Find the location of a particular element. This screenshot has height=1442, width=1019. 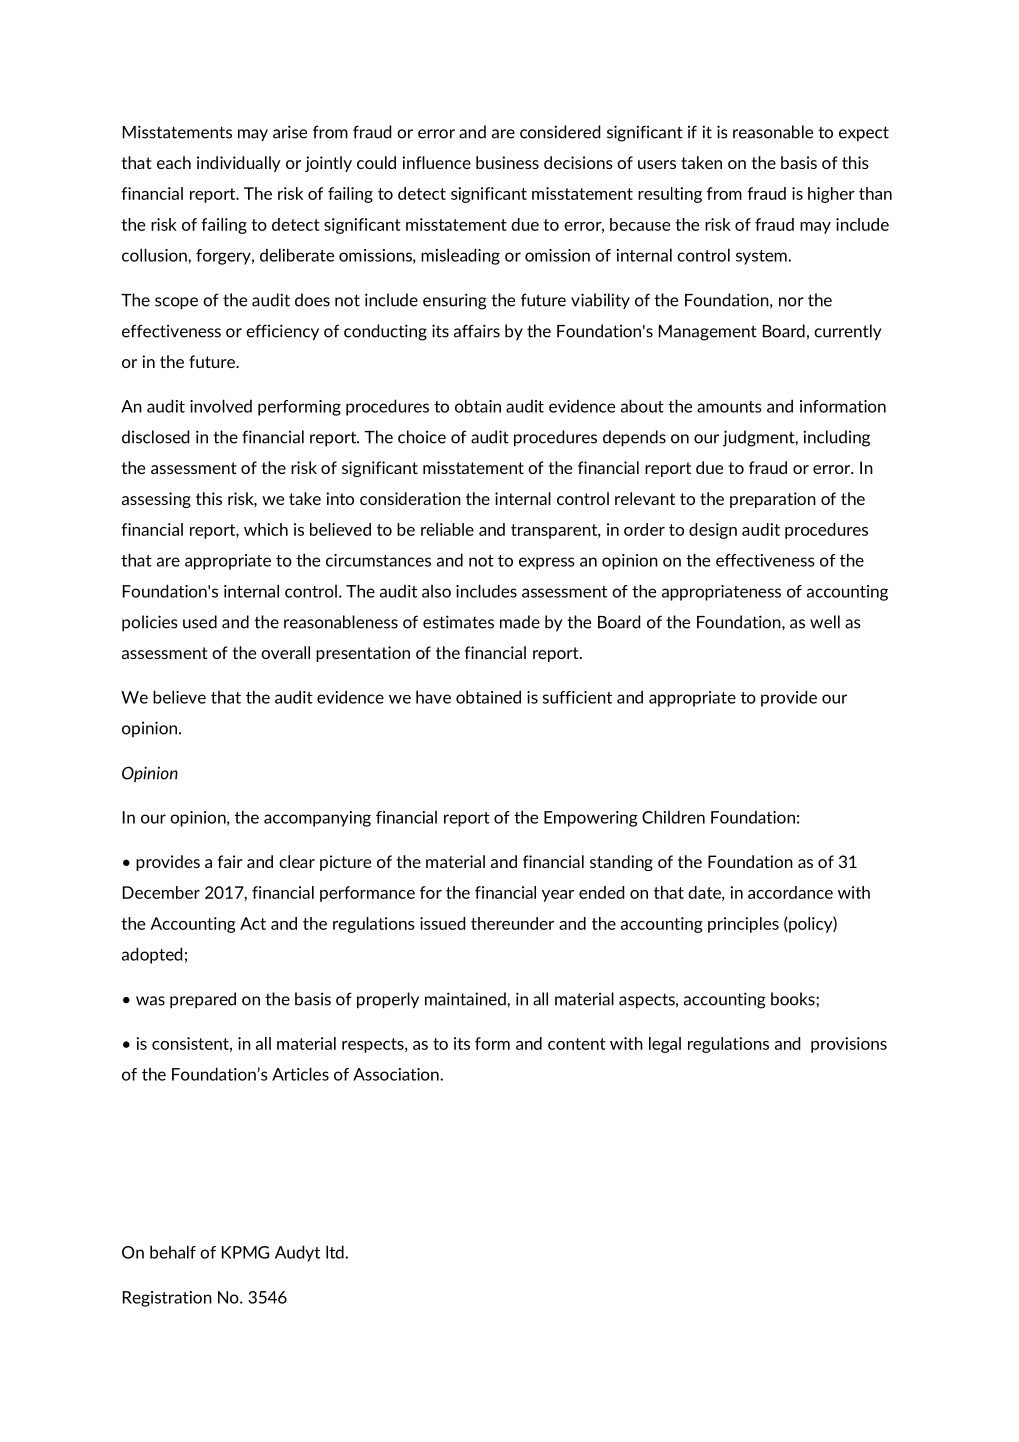

which is located at coordinates (266, 529).
